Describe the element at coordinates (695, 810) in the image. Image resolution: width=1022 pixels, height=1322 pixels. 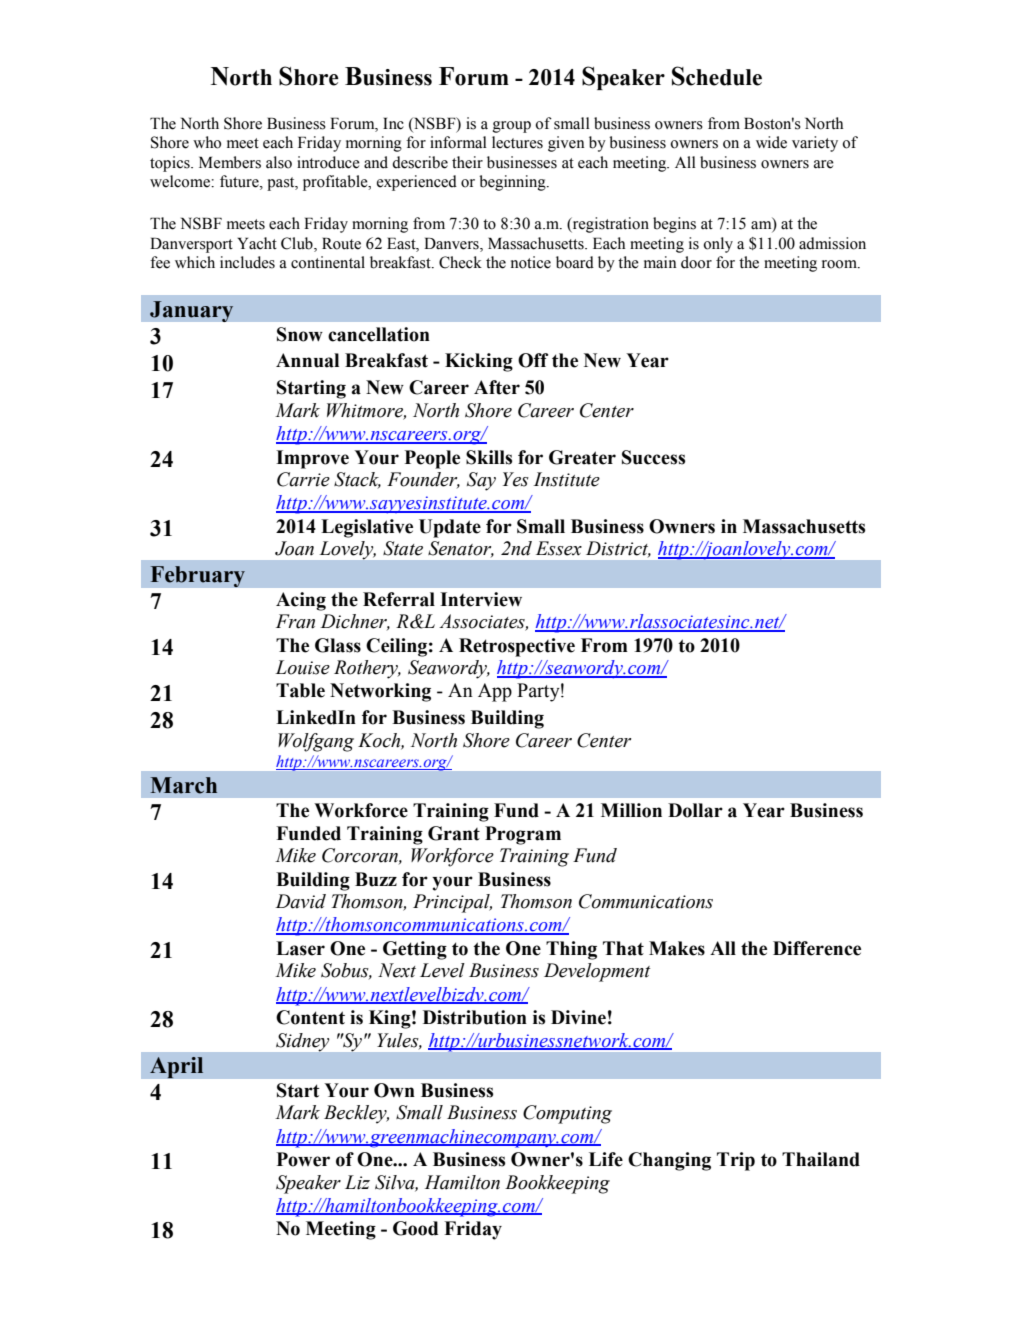
I see `Dollar` at that location.
